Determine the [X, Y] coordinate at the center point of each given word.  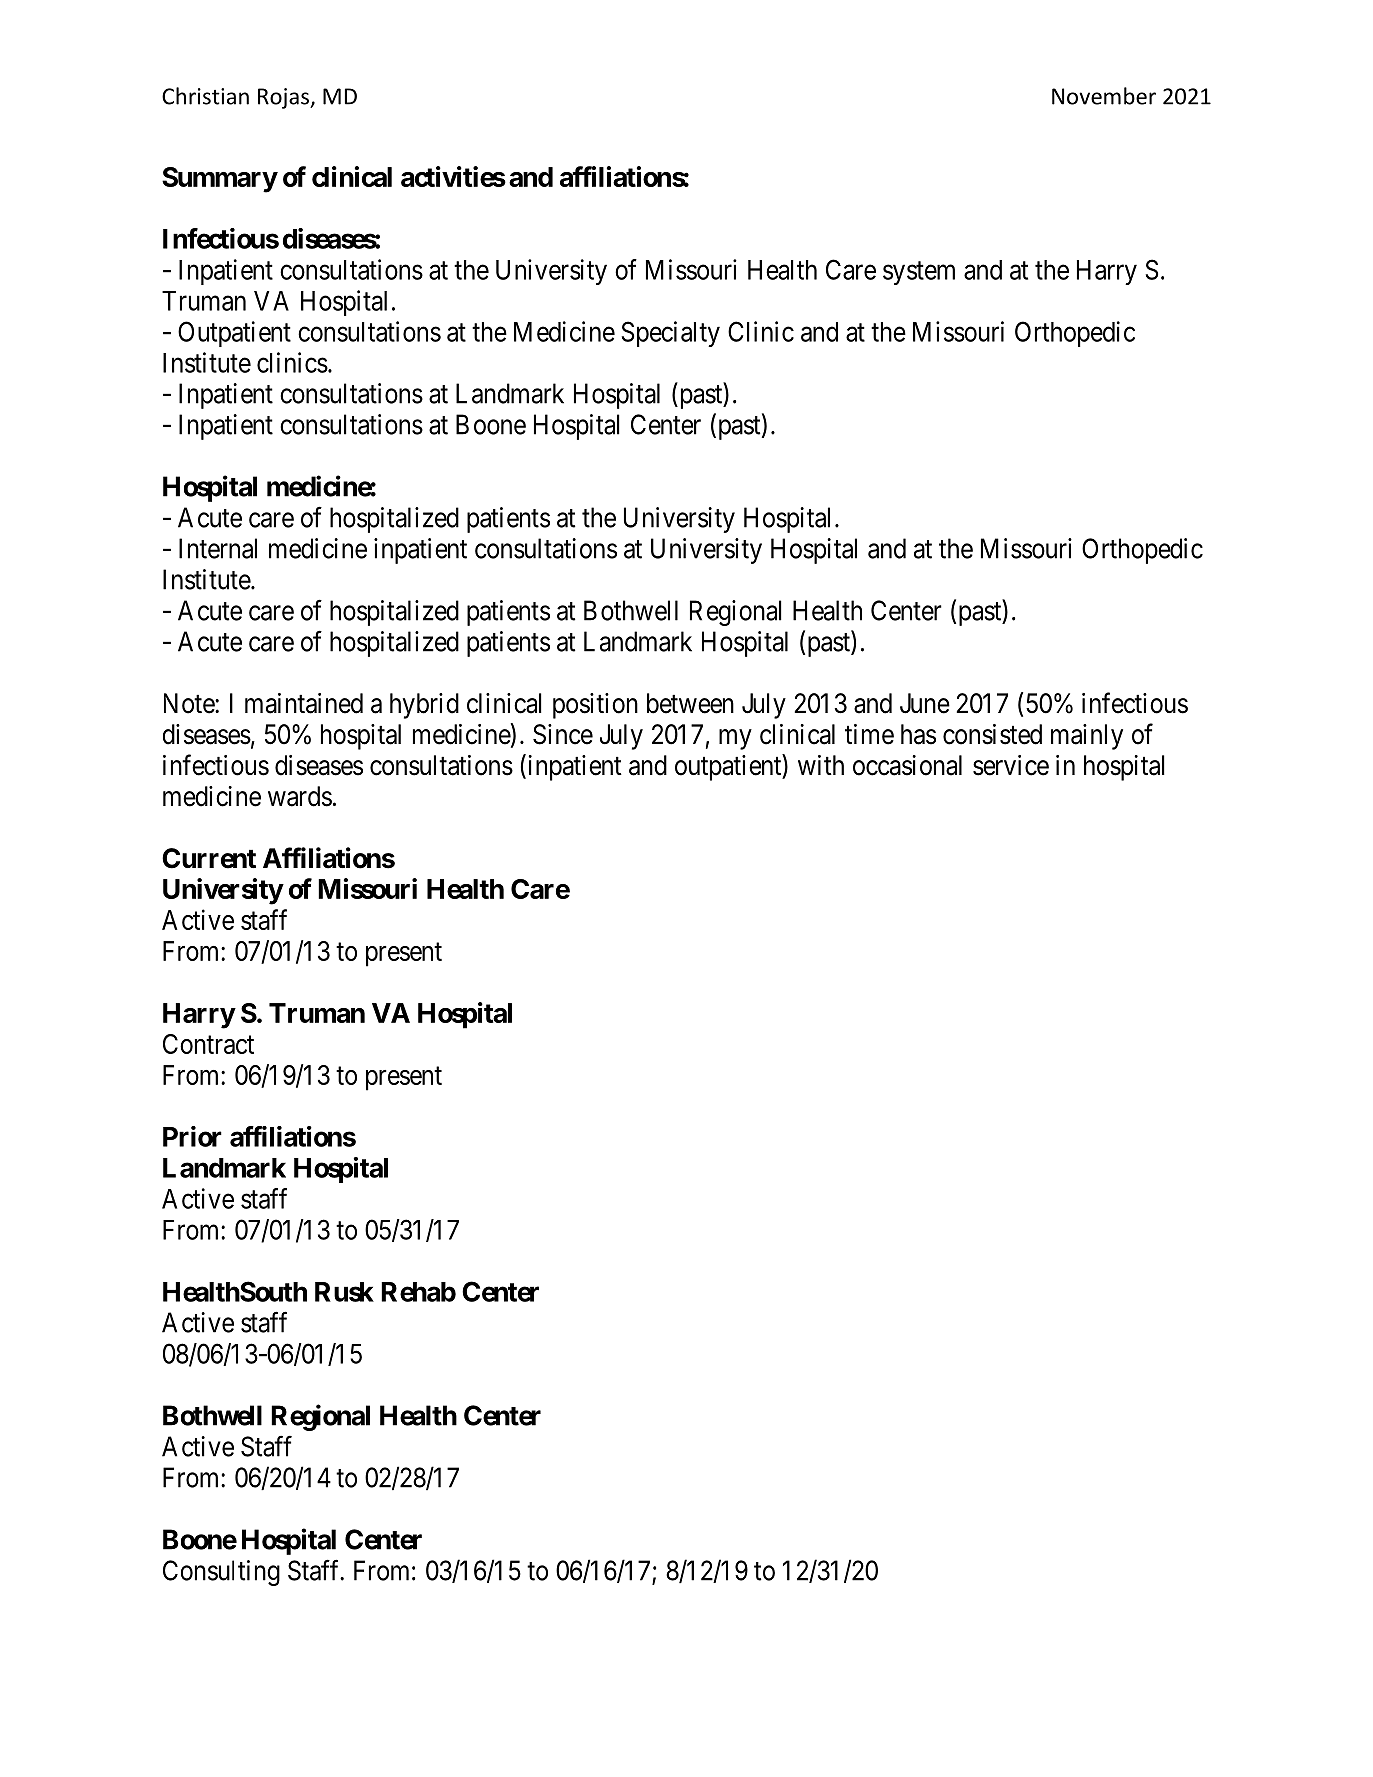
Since [563, 734]
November [1104, 96]
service [1011, 765]
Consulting [221, 1573]
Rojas [284, 98]
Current [209, 858]
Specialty [670, 334]
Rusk [344, 1292]
